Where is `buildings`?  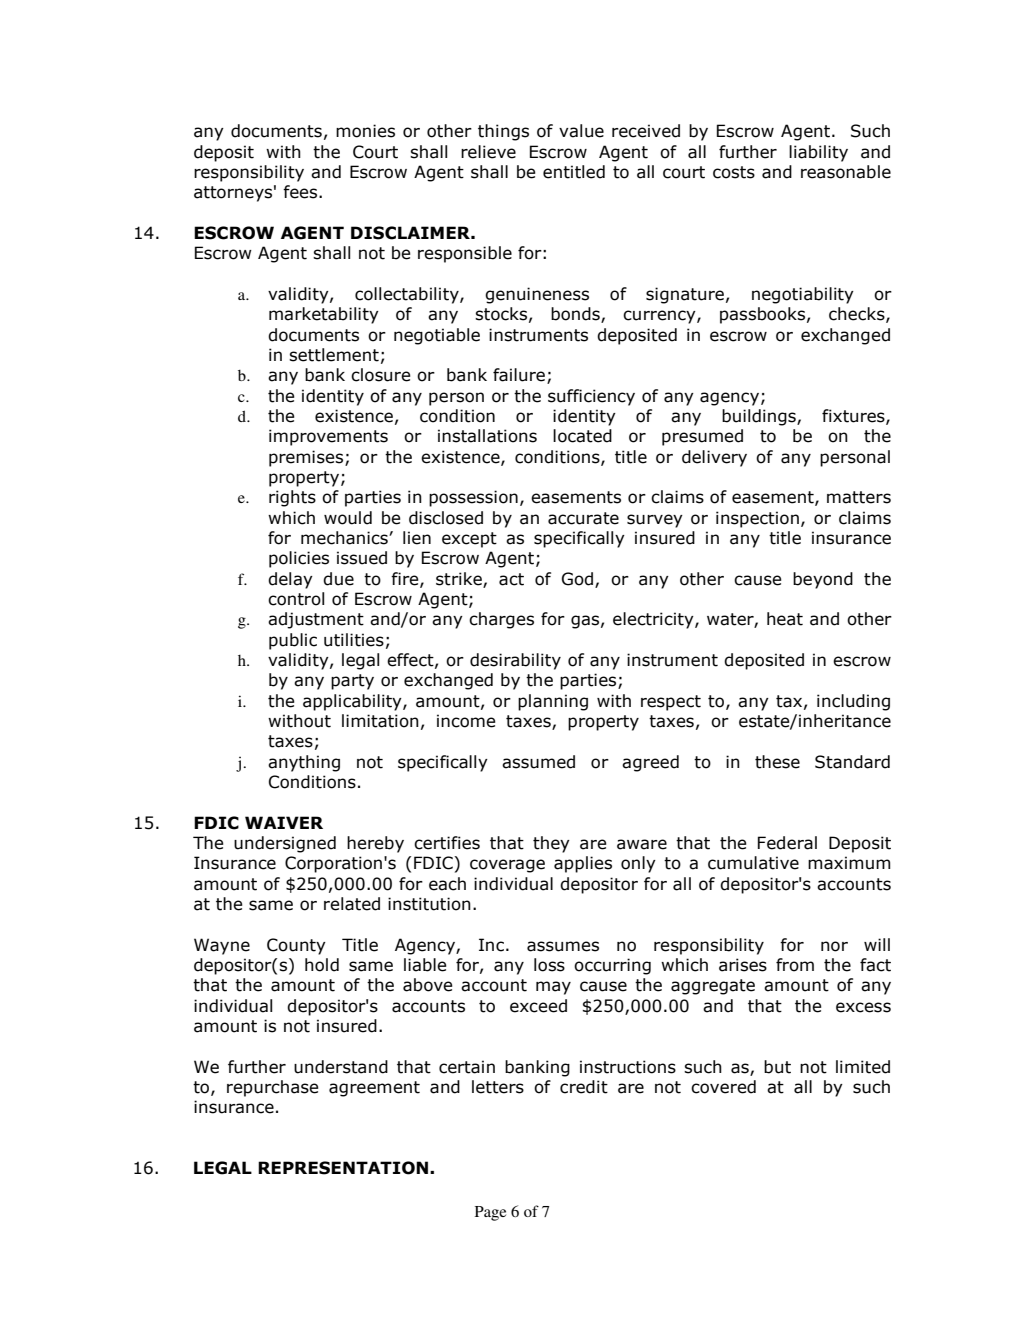
buildings is located at coordinates (760, 417).
